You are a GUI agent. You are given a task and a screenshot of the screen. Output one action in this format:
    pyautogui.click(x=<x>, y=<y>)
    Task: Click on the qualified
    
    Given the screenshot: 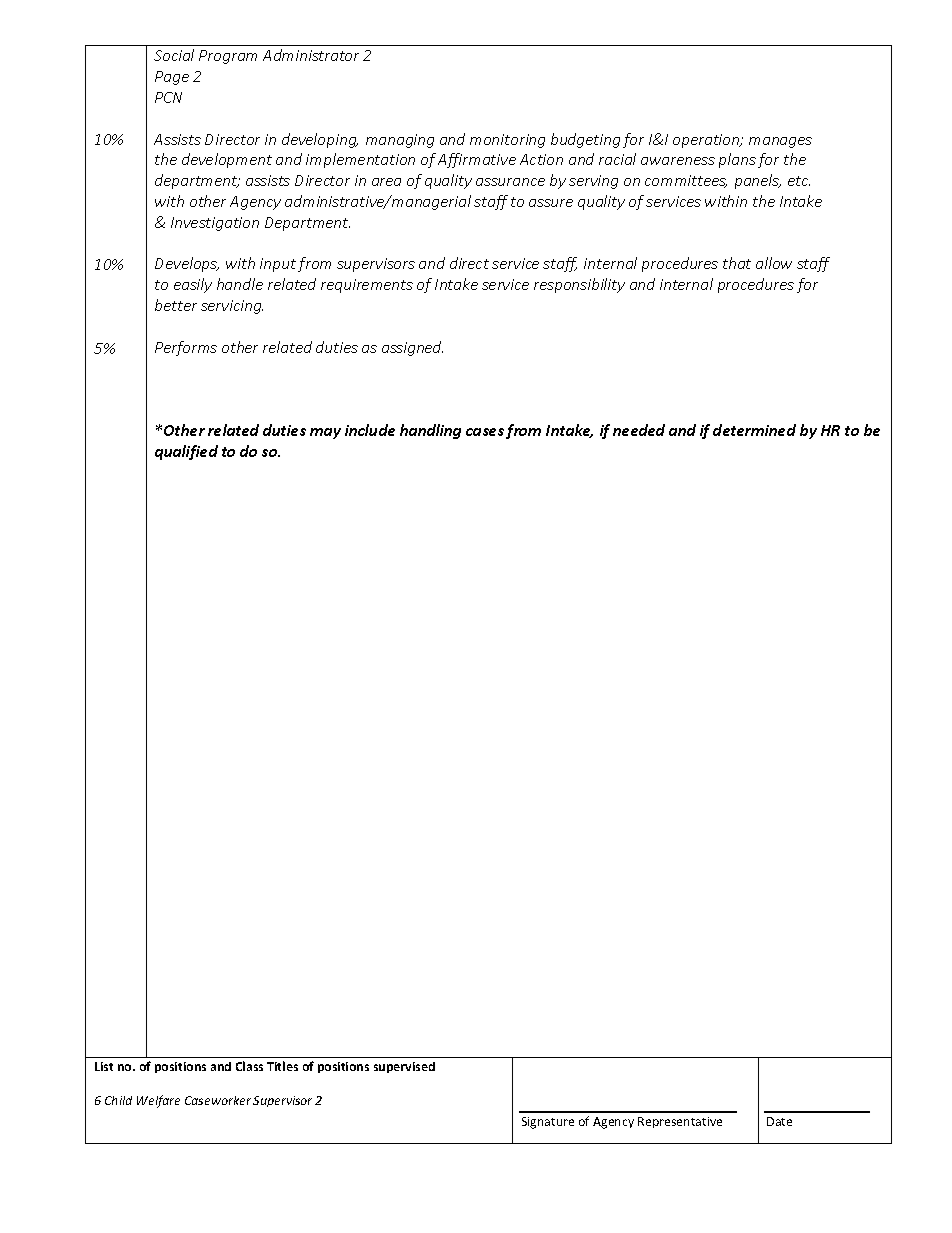 What is the action you would take?
    pyautogui.click(x=186, y=452)
